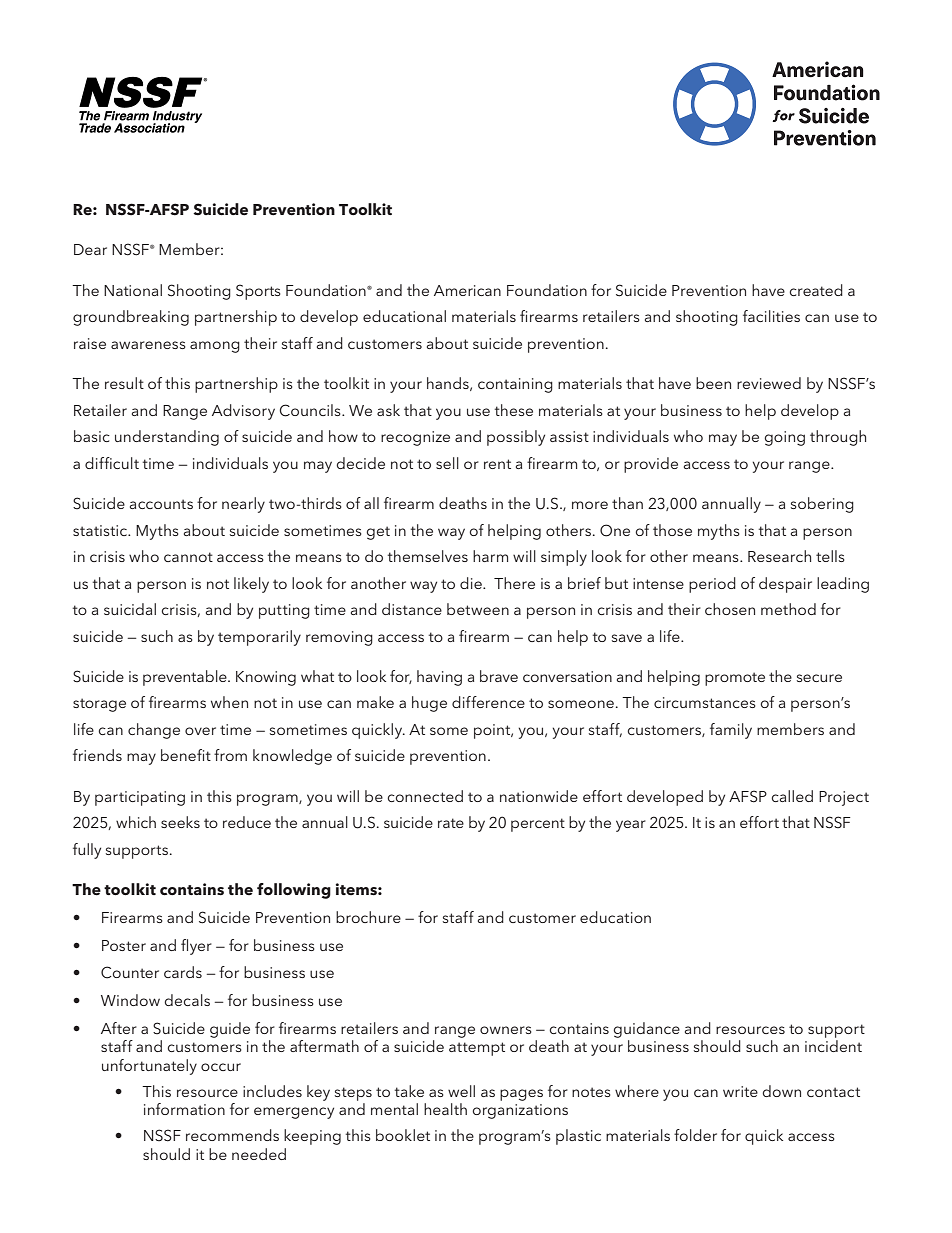 Image resolution: width=952 pixels, height=1233 pixels. I want to click on seeks, so click(180, 822).
